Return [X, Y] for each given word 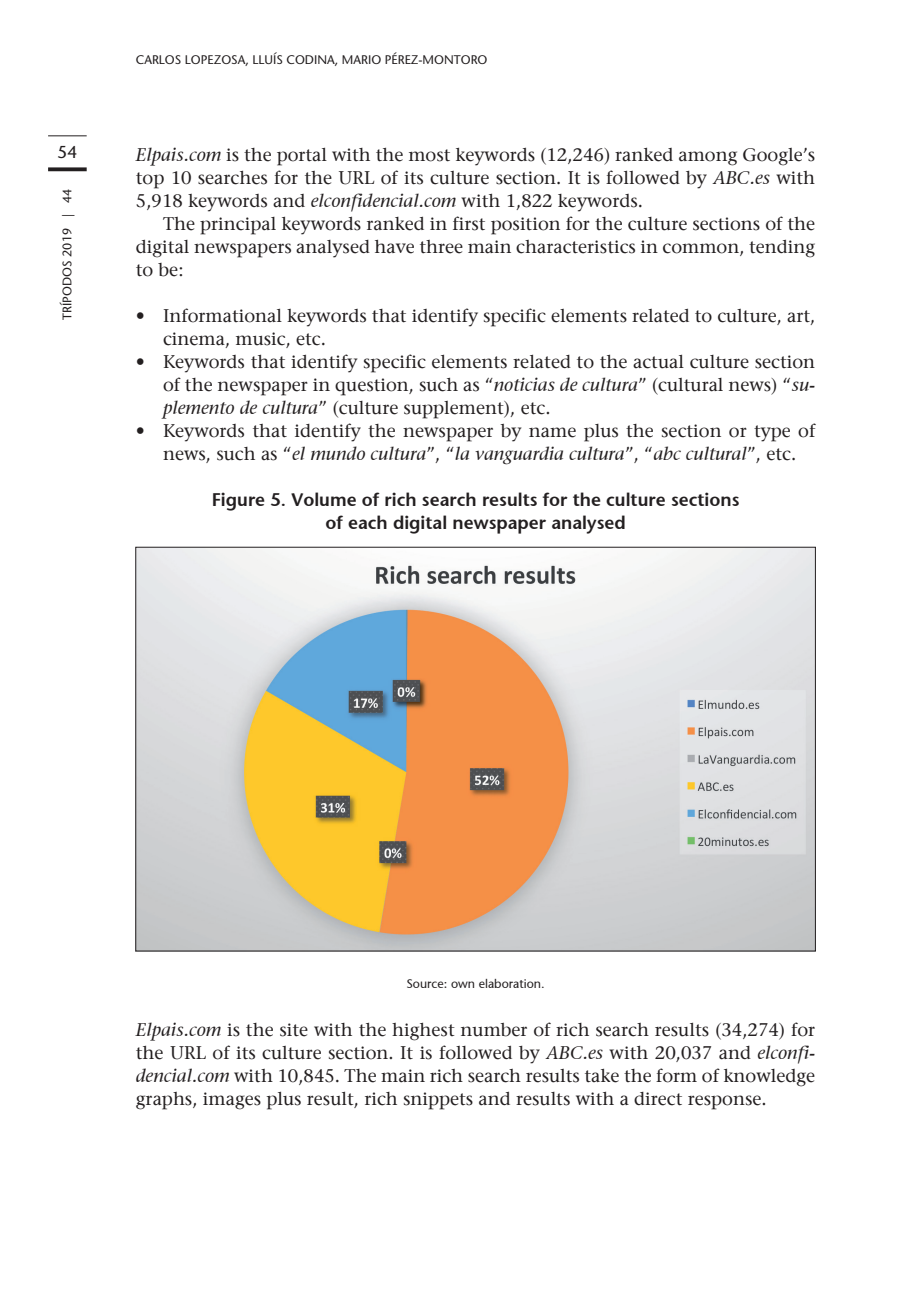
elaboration [511, 983]
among [708, 158]
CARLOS [158, 59]
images [232, 1101]
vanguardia [519, 455]
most [429, 155]
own [462, 984]
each [367, 522]
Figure [239, 501]
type [772, 433]
